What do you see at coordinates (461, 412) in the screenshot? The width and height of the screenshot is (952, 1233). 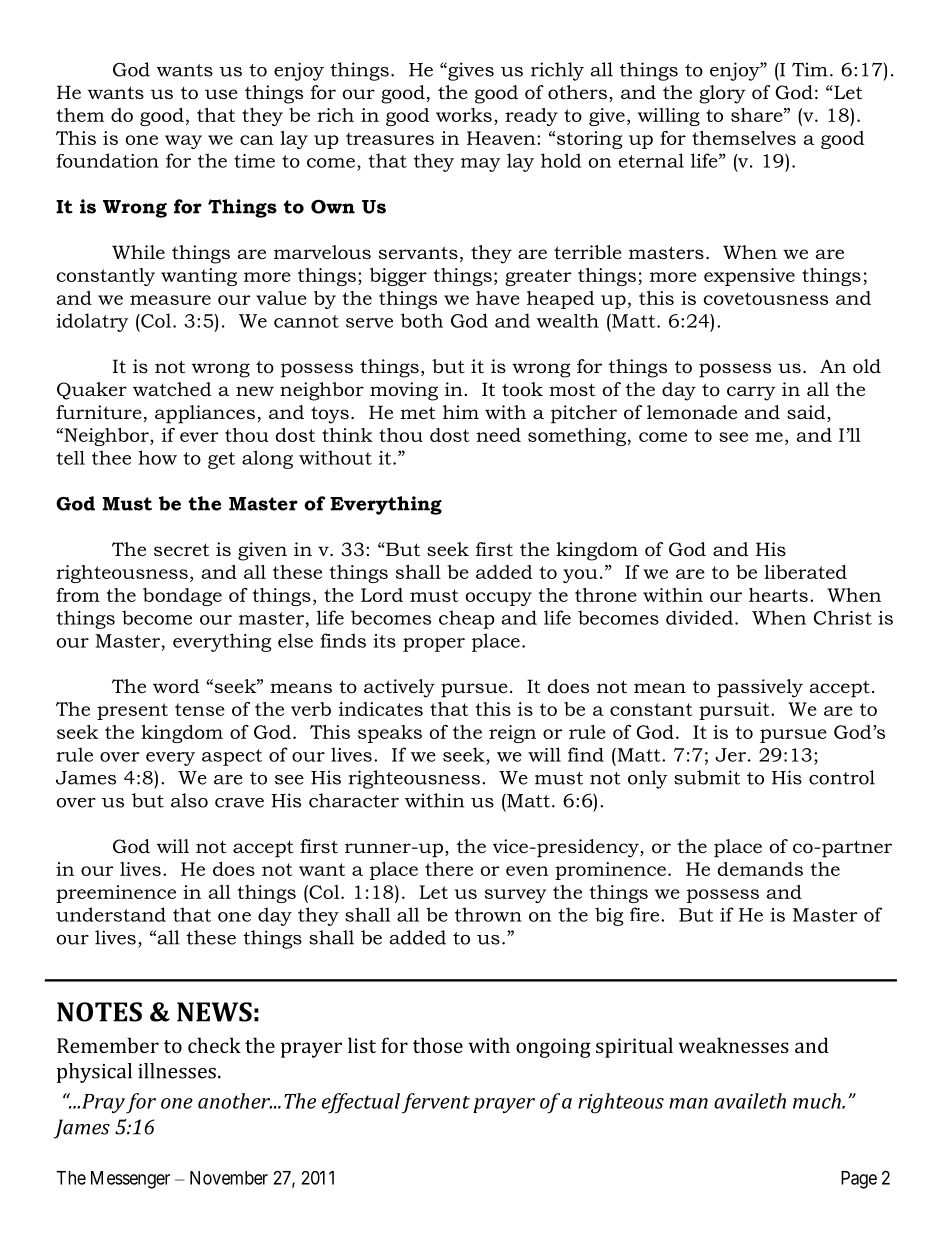 I see `him` at bounding box center [461, 412].
